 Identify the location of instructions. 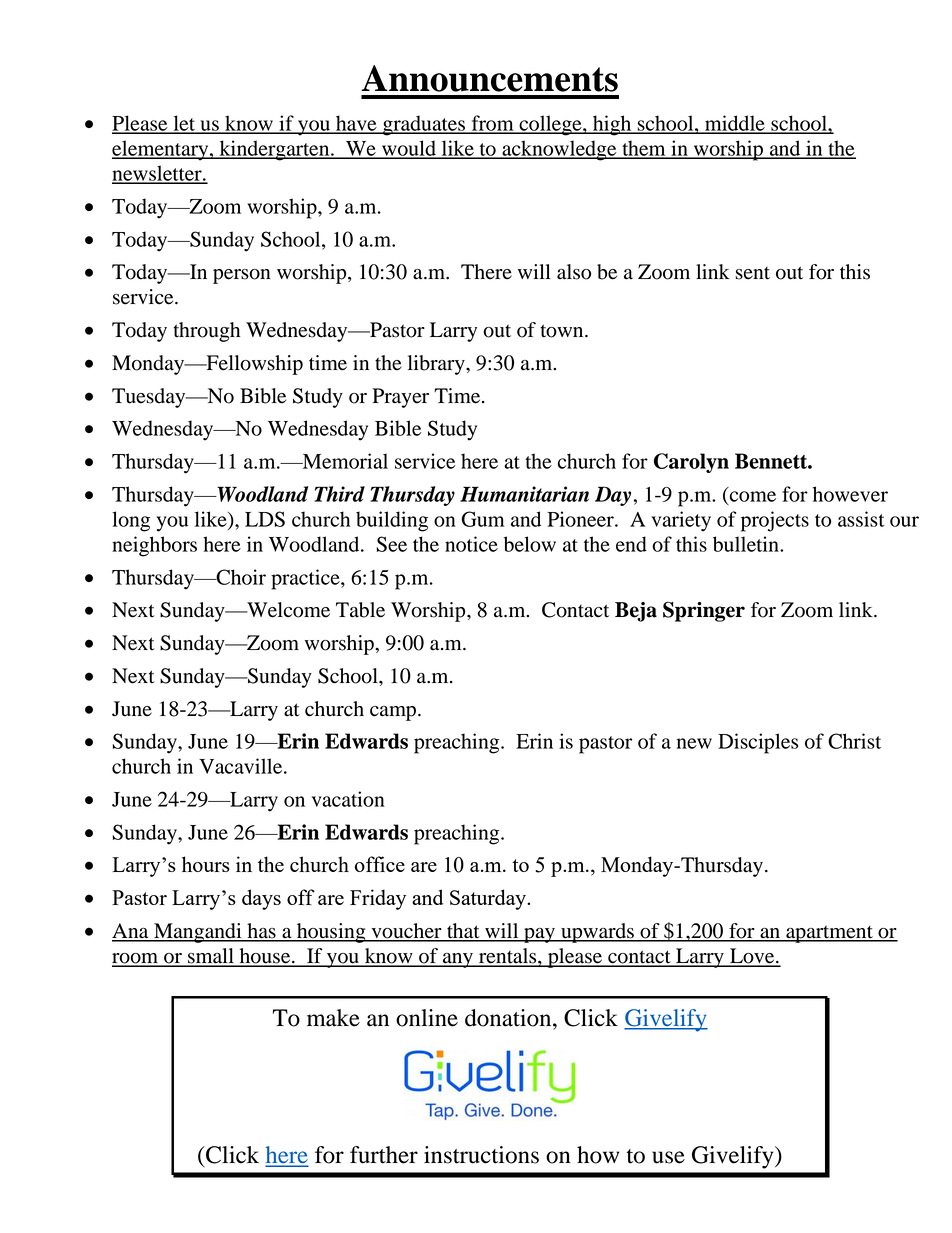
(481, 1155).
